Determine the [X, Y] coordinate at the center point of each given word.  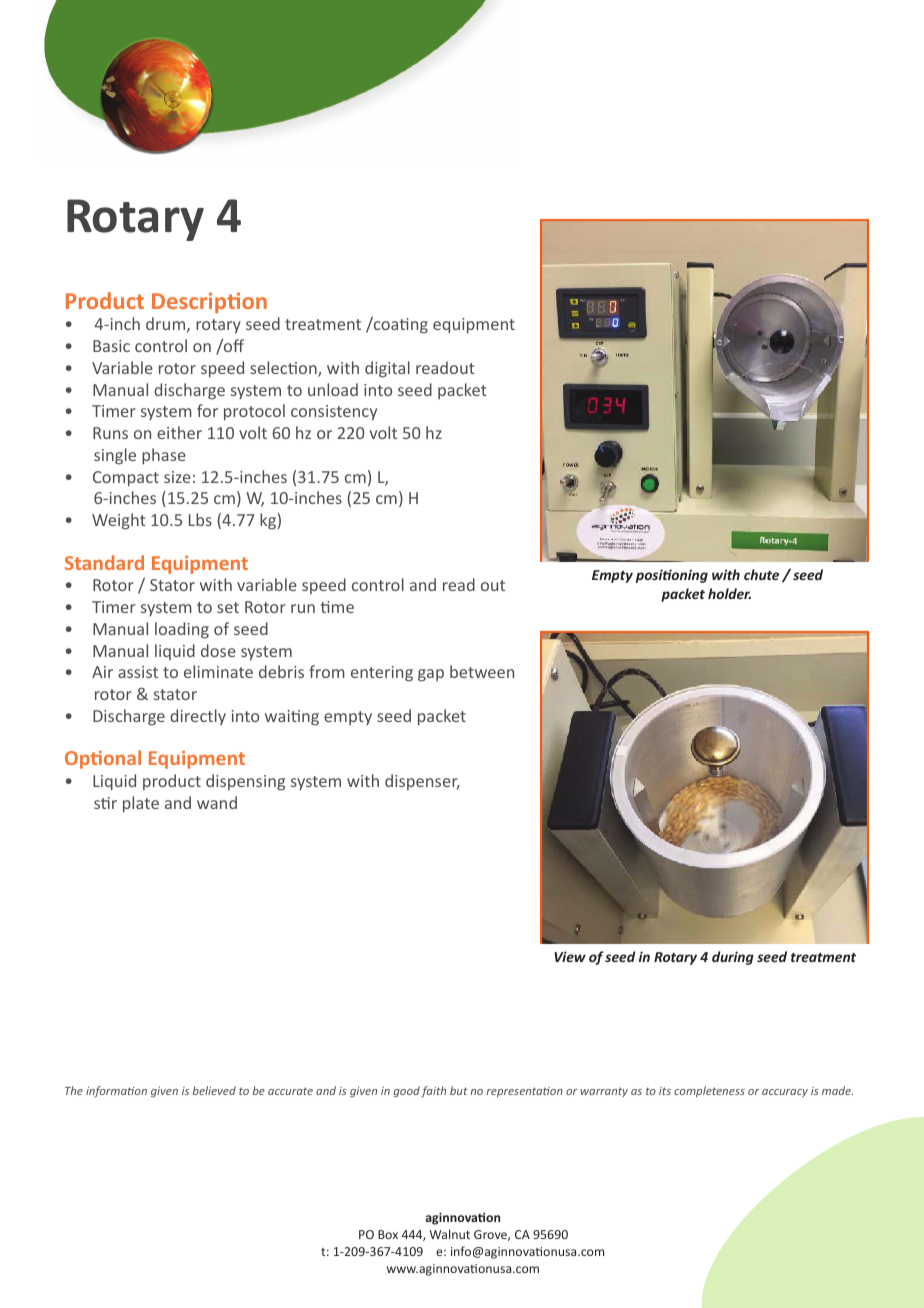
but [459, 1090]
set [228, 607]
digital [387, 369]
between [482, 671]
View [570, 956]
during [733, 958]
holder [729, 593]
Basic [111, 346]
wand [217, 802]
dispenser [422, 782]
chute [761, 574]
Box [388, 1234]
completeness [709, 1091]
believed [214, 1090]
